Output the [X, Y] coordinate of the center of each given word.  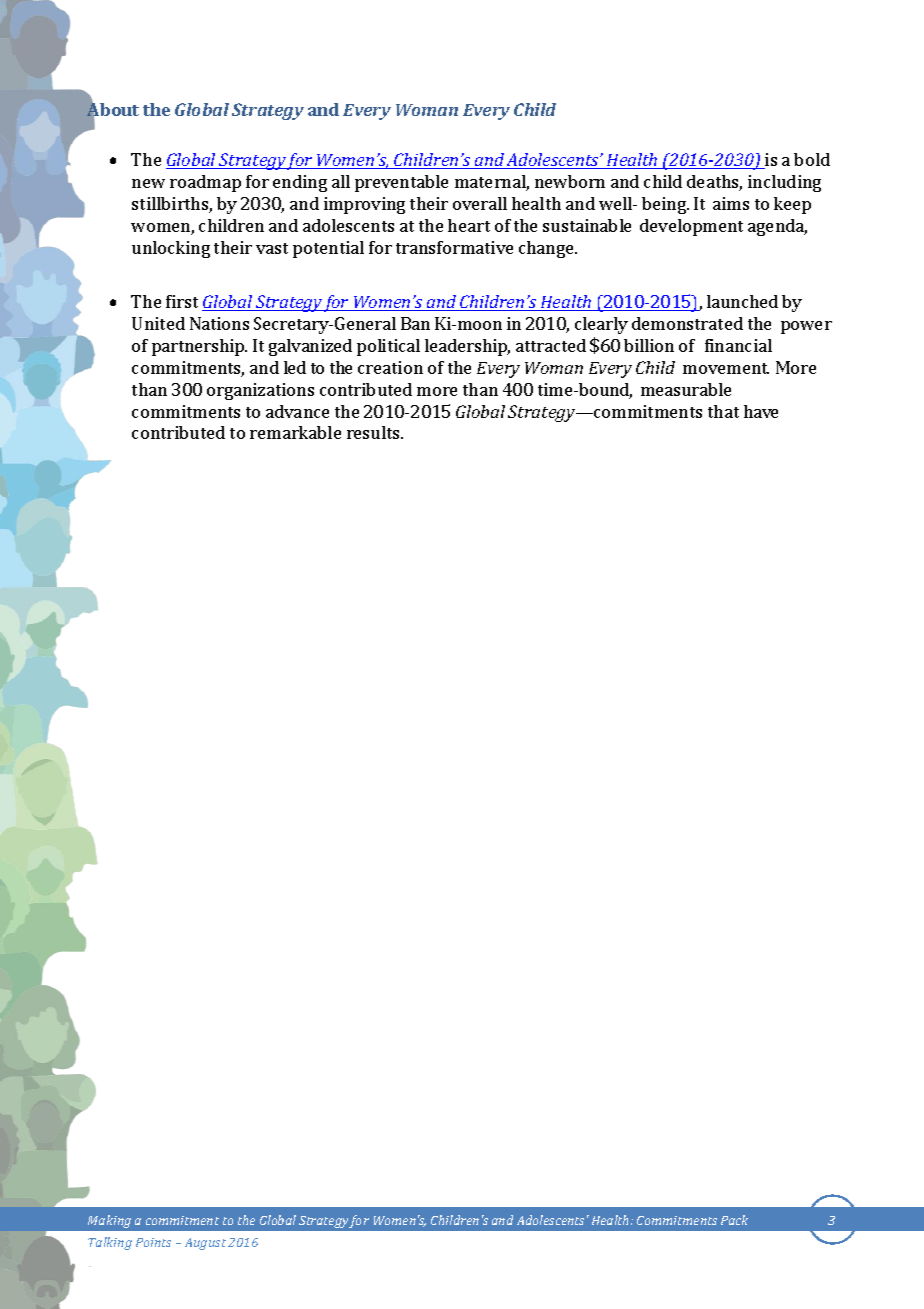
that [723, 411]
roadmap [205, 183]
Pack [734, 1220]
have [761, 411]
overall [480, 203]
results [374, 432]
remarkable [295, 432]
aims [731, 203]
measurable [686, 389]
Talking [110, 1243]
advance [297, 411]
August [205, 1244]
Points [153, 1242]
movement [726, 368]
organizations [260, 391]
